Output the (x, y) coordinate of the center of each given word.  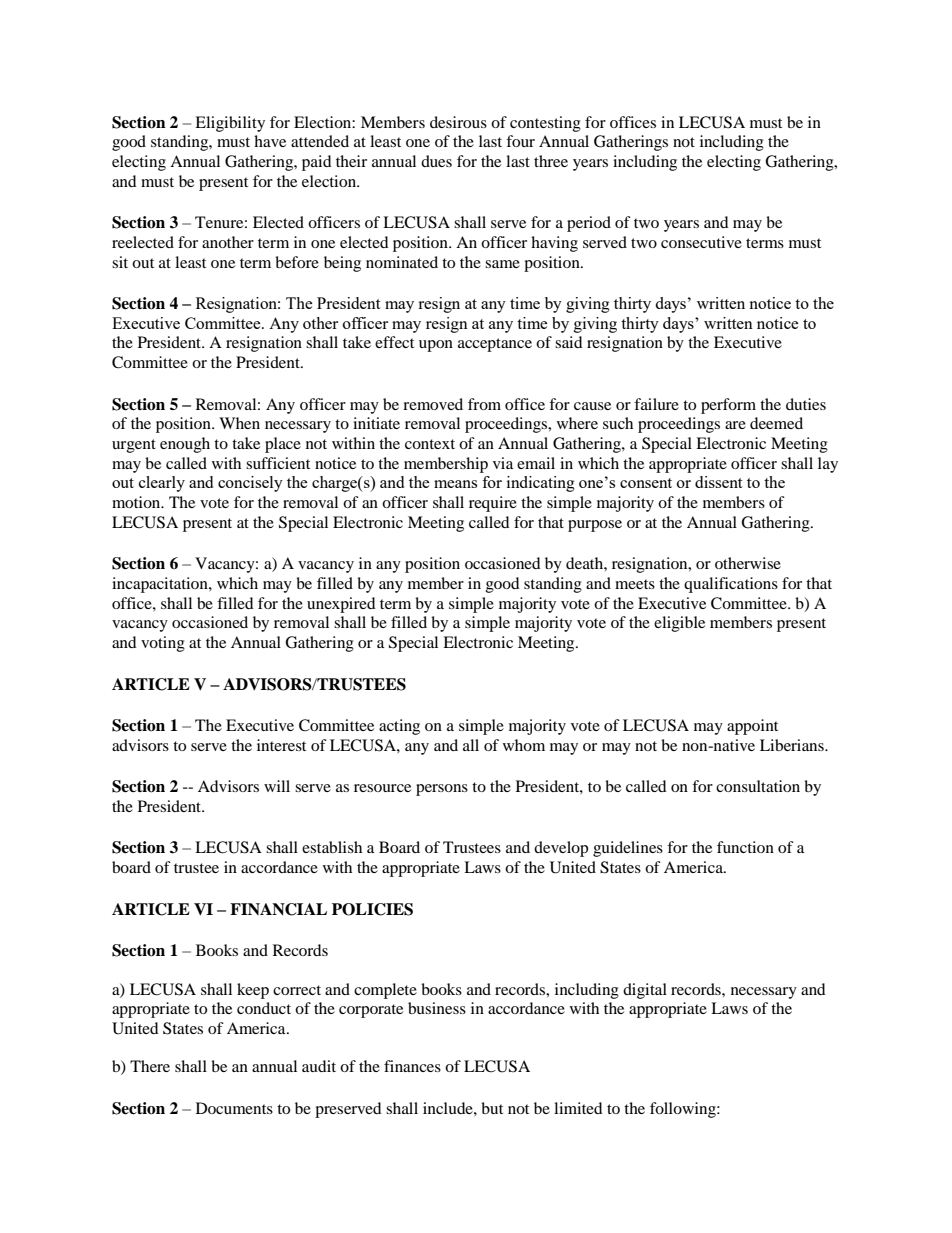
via (503, 463)
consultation (758, 786)
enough (185, 445)
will (277, 786)
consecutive (701, 242)
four (520, 141)
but (492, 1108)
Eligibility (230, 124)
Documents (234, 1108)
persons (442, 790)
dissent (718, 482)
